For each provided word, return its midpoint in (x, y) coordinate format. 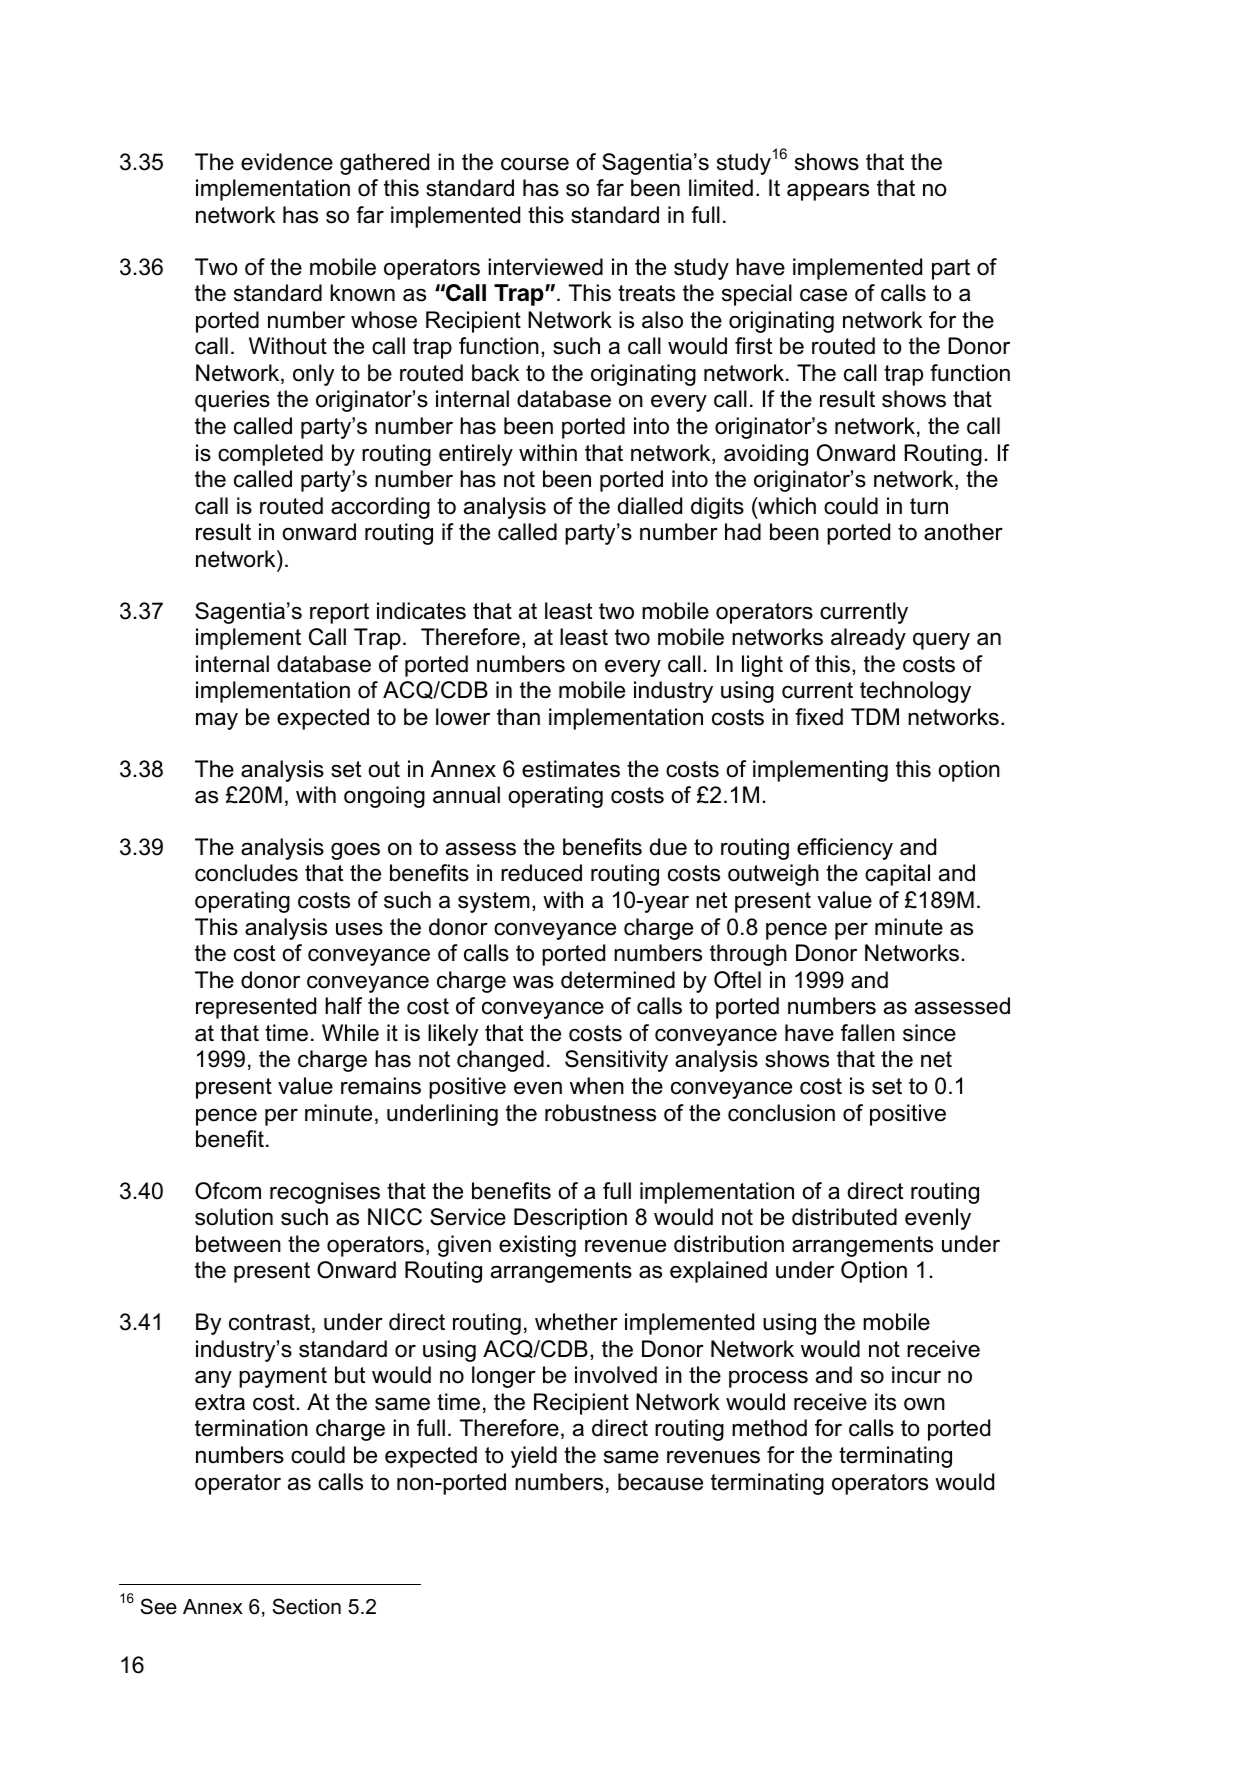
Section (306, 1606)
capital (897, 875)
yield (534, 1457)
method (769, 1428)
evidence (287, 162)
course (535, 164)
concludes (246, 873)
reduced (541, 873)
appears (828, 192)
